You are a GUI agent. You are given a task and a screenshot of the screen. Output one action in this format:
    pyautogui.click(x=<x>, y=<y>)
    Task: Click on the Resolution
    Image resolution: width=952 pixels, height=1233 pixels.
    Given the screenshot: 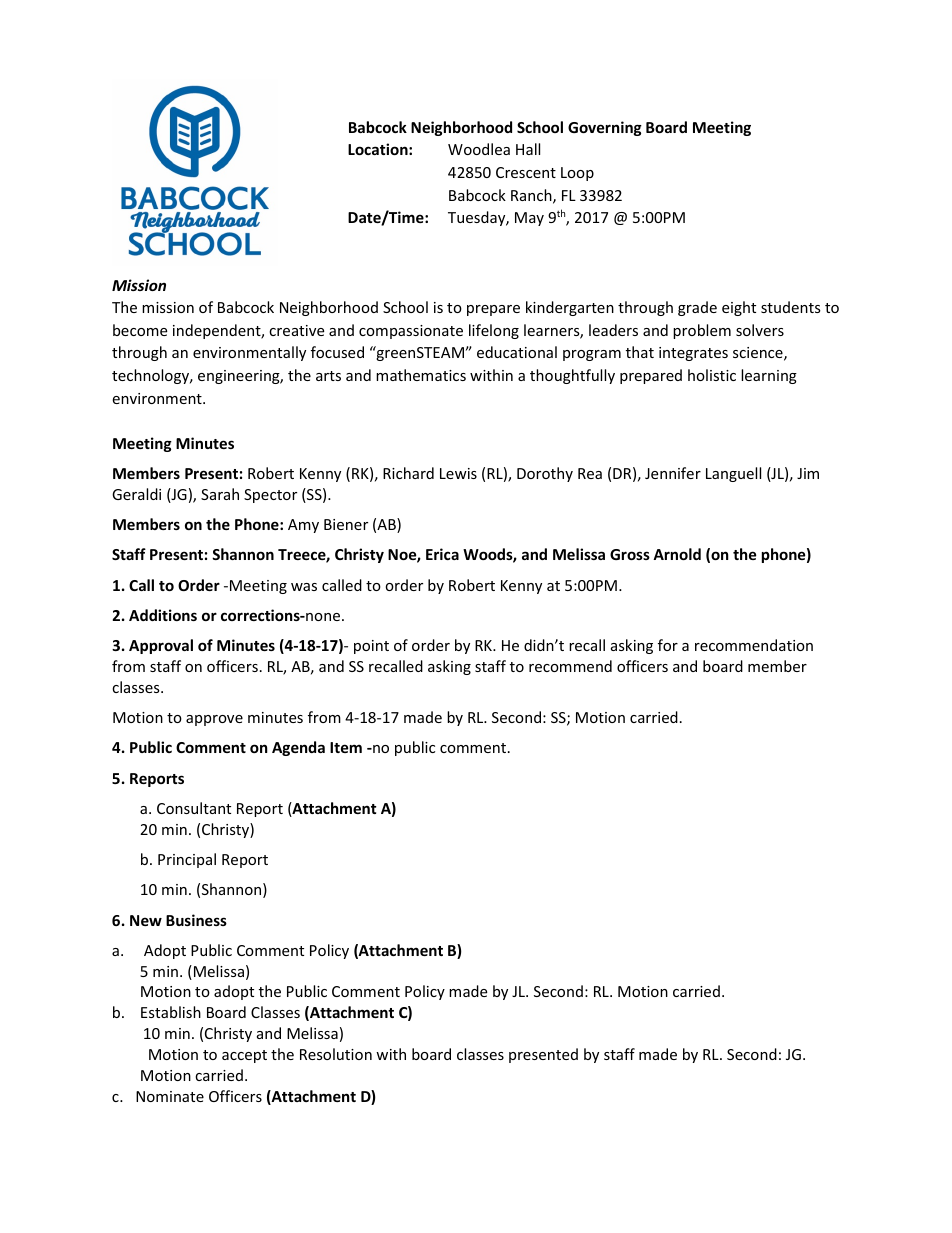 What is the action you would take?
    pyautogui.click(x=336, y=1054)
